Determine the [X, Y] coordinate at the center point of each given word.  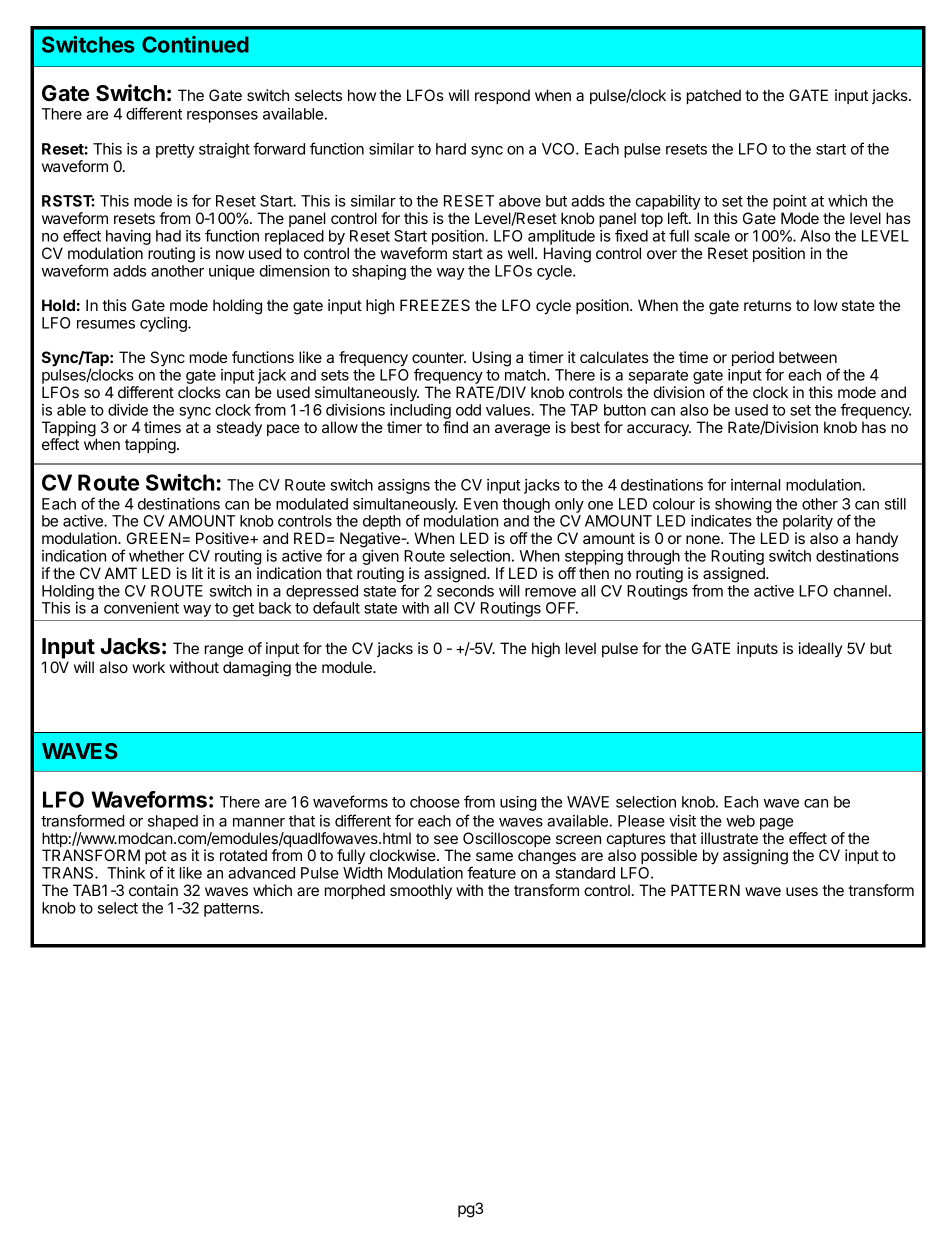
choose [435, 802]
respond [502, 96]
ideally [820, 650]
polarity [807, 524]
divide [128, 410]
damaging [257, 669]
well [520, 253]
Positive [223, 538]
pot [156, 858]
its [193, 236]
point [790, 204]
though [526, 505]
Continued [195, 44]
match [526, 375]
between [808, 357]
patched [714, 96]
